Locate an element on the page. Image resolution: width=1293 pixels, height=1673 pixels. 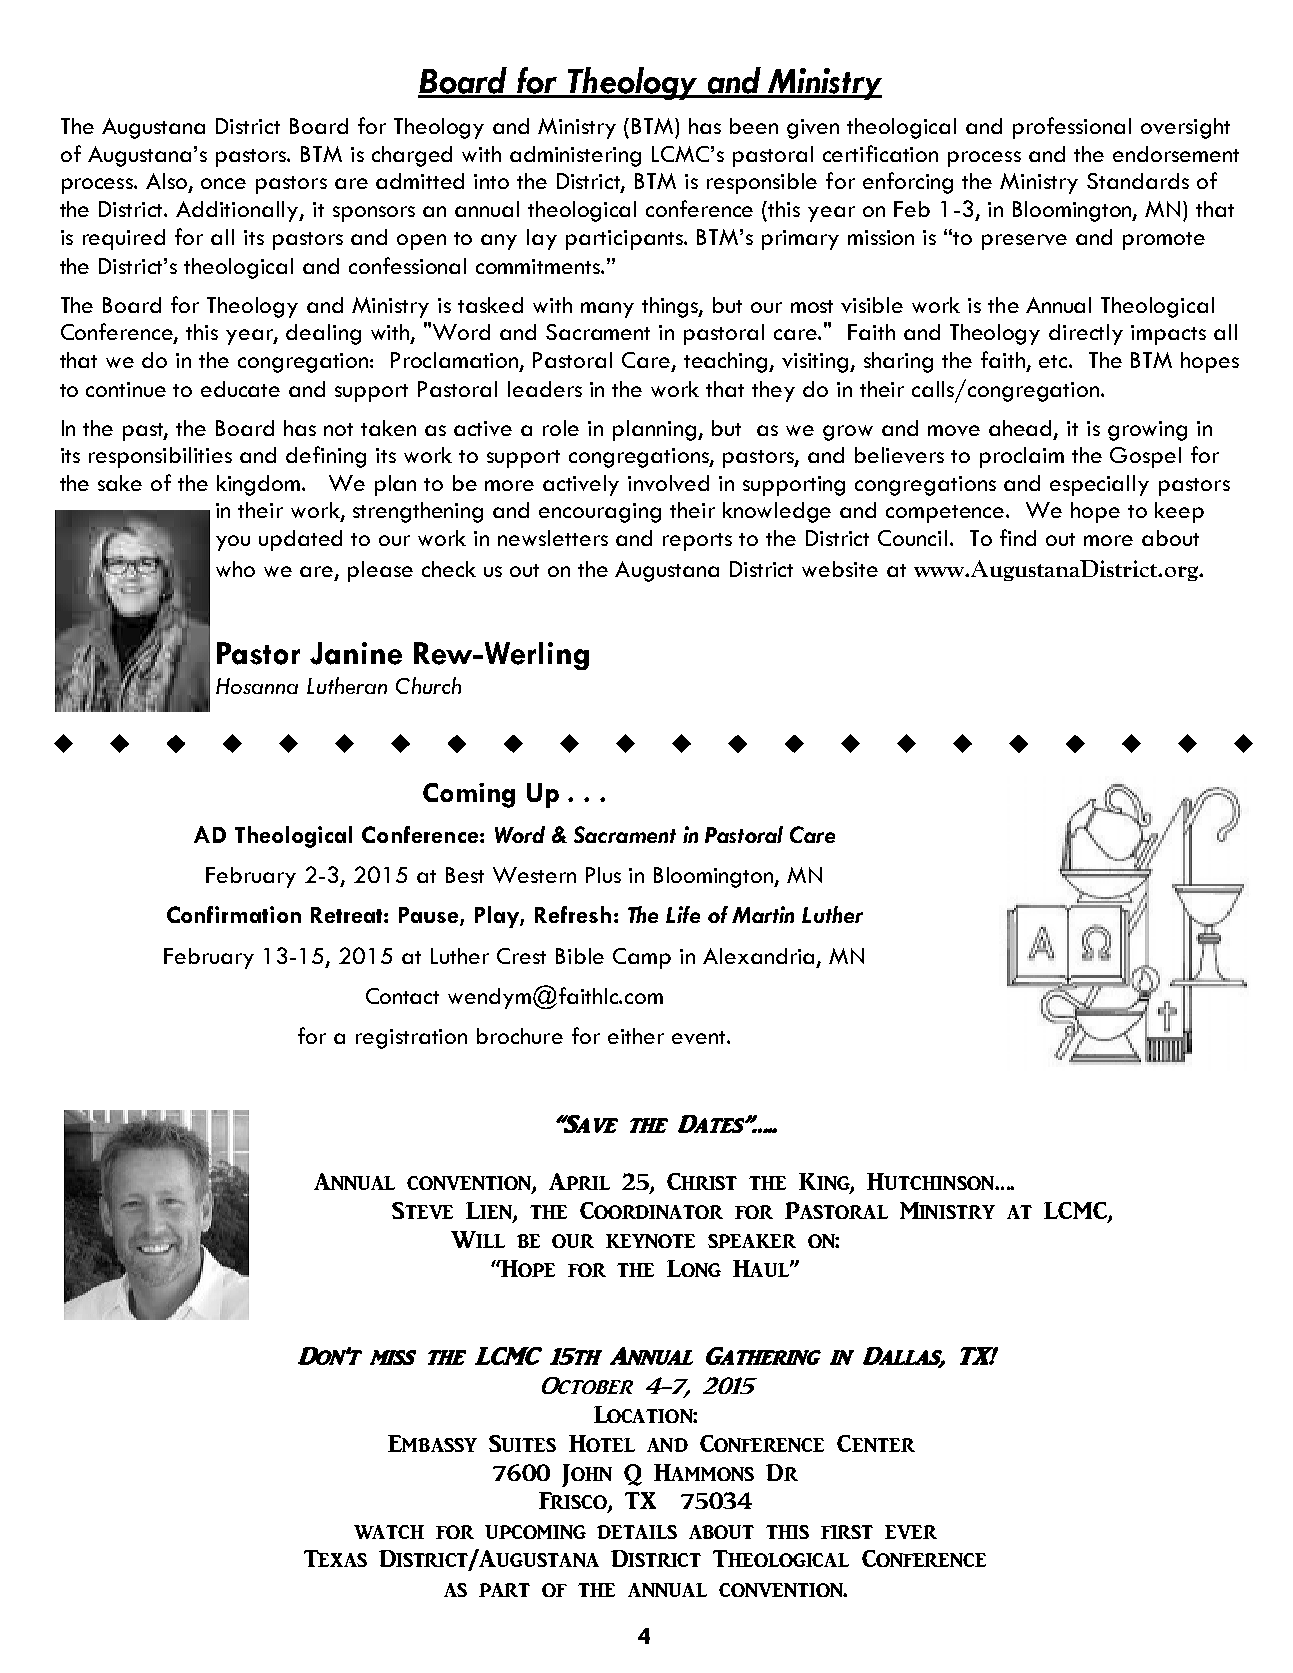
ahead is located at coordinates (1022, 429).
